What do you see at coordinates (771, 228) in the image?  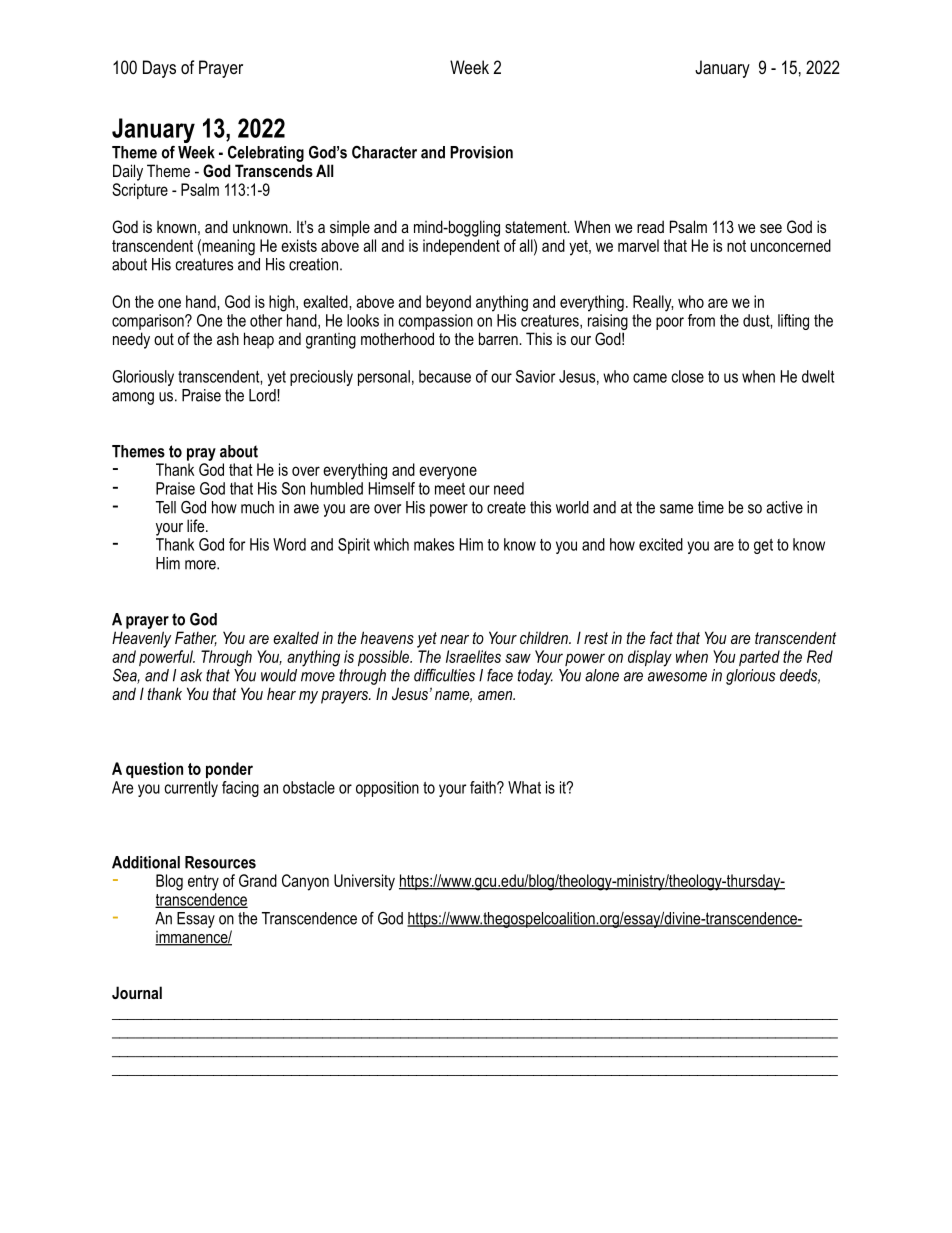 I see `see` at bounding box center [771, 228].
